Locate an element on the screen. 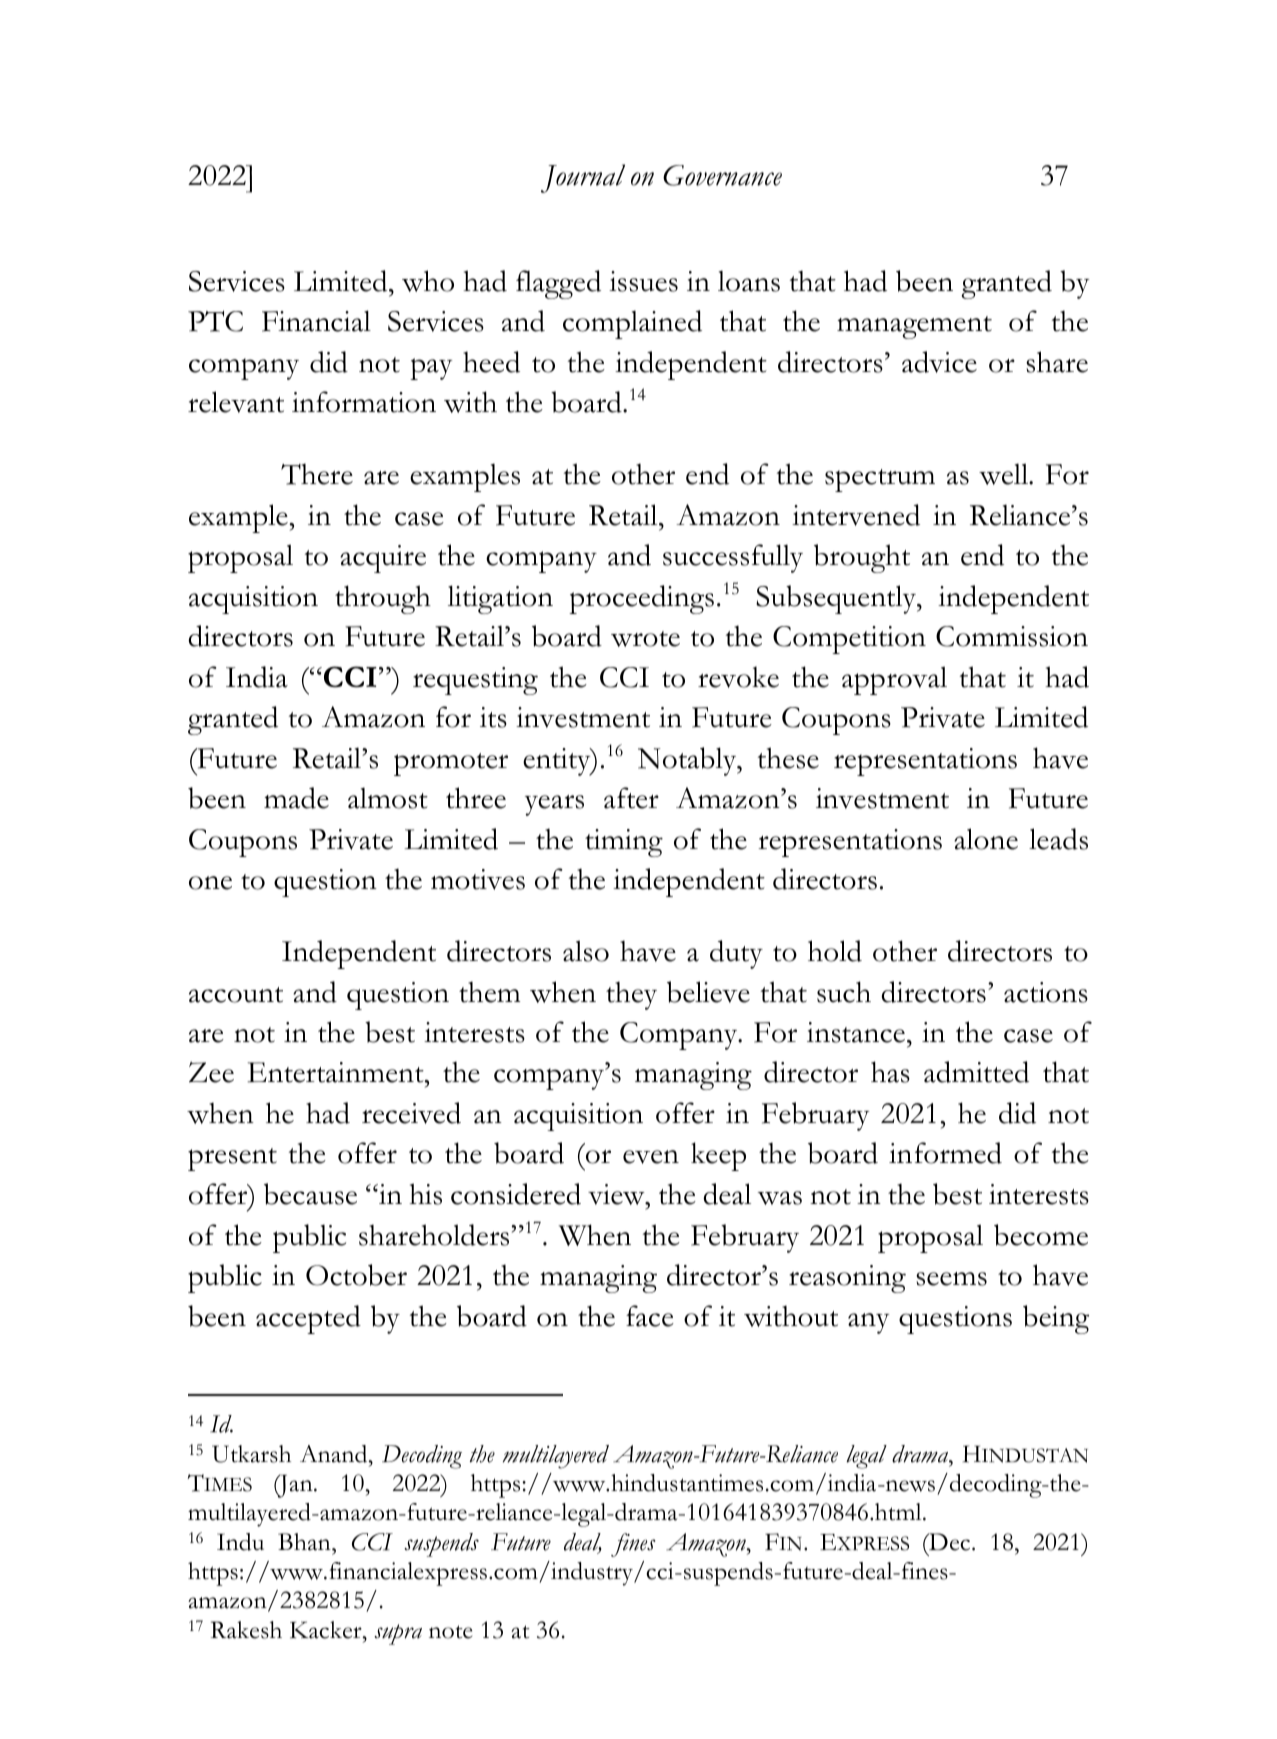 This screenshot has height=1739, width=1277. alone is located at coordinates (986, 839).
